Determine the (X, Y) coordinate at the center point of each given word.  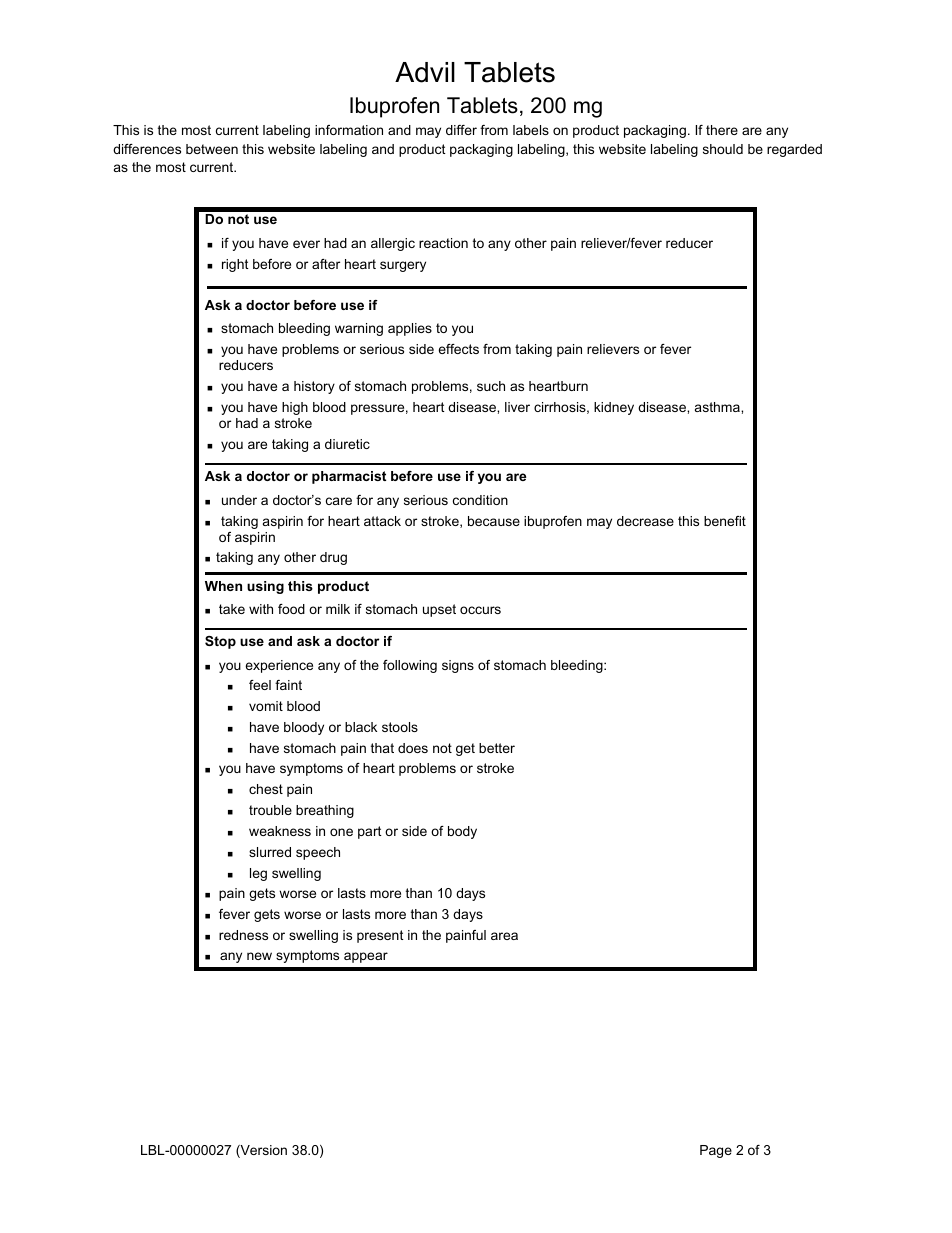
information (349, 130)
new (259, 956)
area (504, 936)
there (722, 130)
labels (531, 130)
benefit (725, 521)
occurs (480, 610)
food (291, 609)
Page (716, 1151)
